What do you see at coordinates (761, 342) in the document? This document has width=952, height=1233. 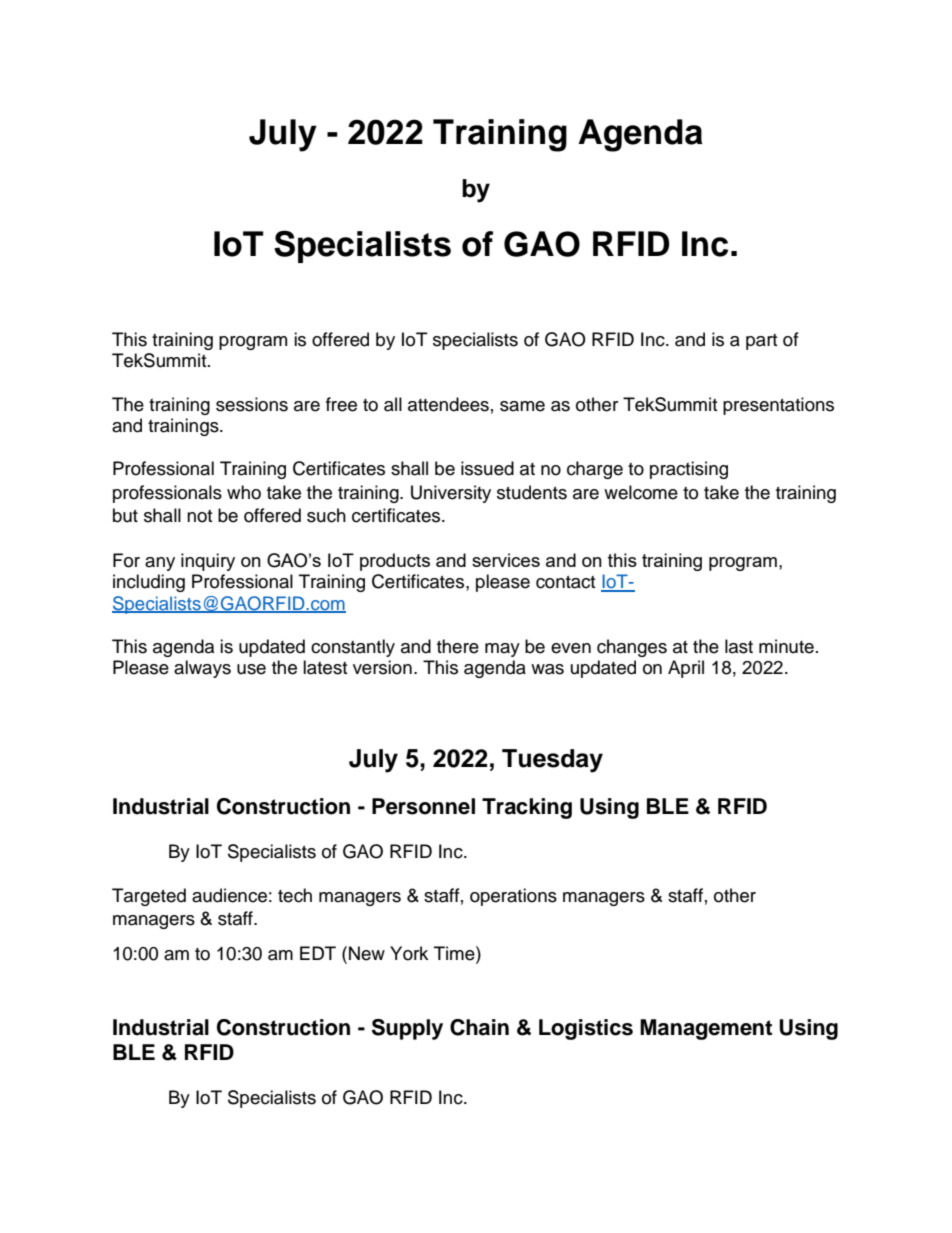 I see `part` at bounding box center [761, 342].
